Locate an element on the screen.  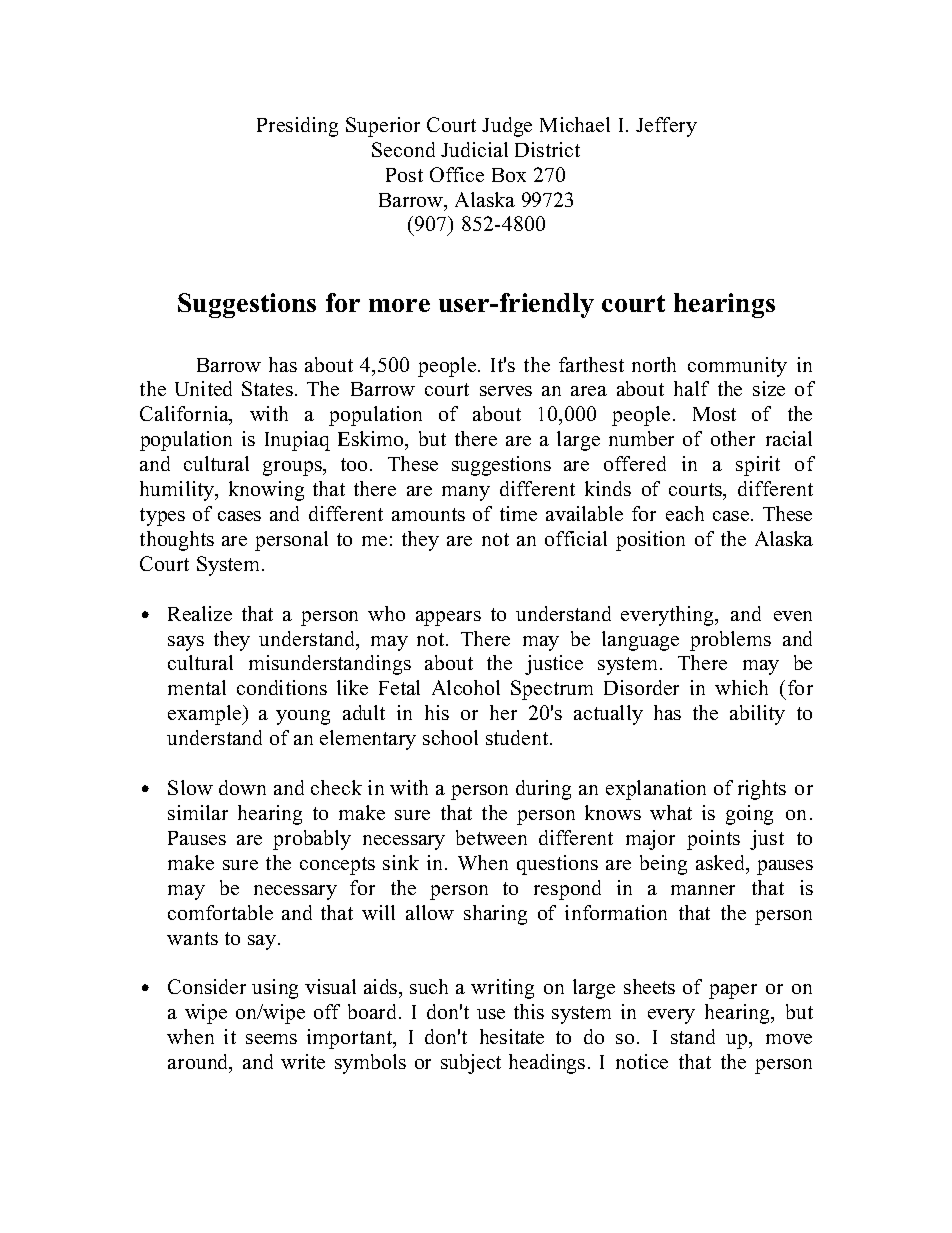
community is located at coordinates (737, 367).
